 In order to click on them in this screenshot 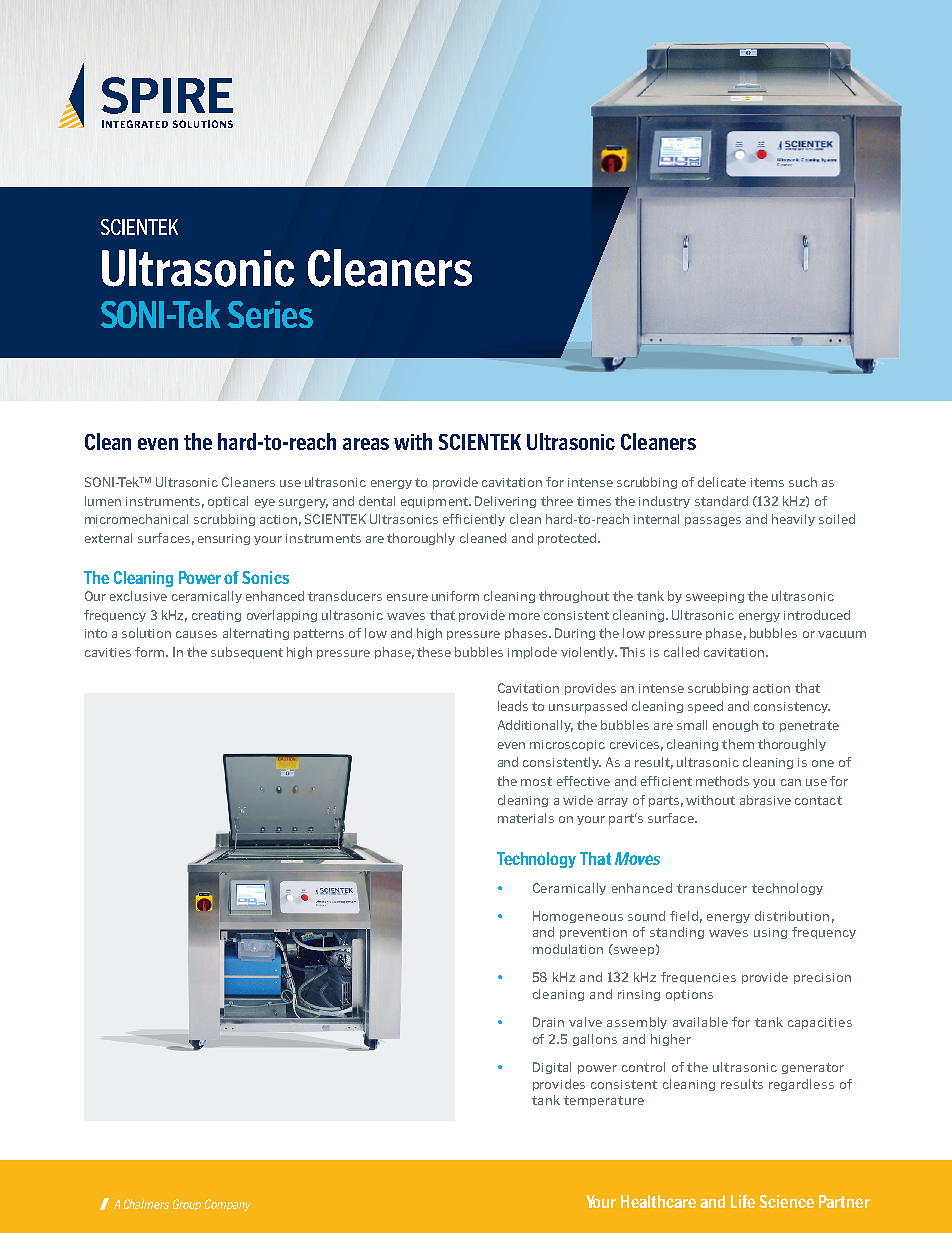, I will do `click(738, 744)`.
